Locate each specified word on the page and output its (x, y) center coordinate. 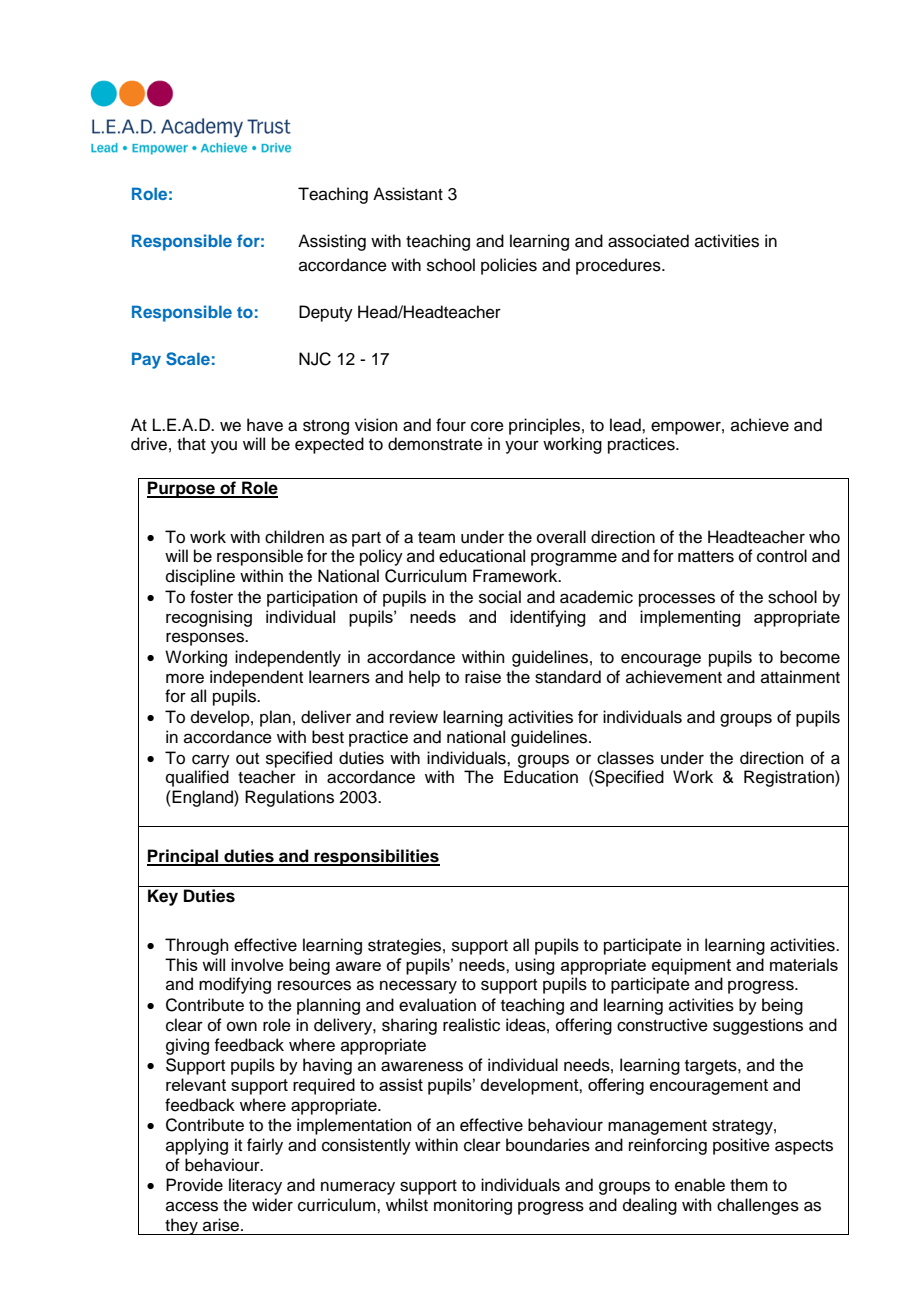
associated (648, 241)
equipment (691, 966)
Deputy (326, 313)
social (500, 597)
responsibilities (376, 857)
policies (509, 266)
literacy (255, 1186)
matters (706, 557)
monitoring (473, 1206)
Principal (183, 857)
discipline (200, 577)
